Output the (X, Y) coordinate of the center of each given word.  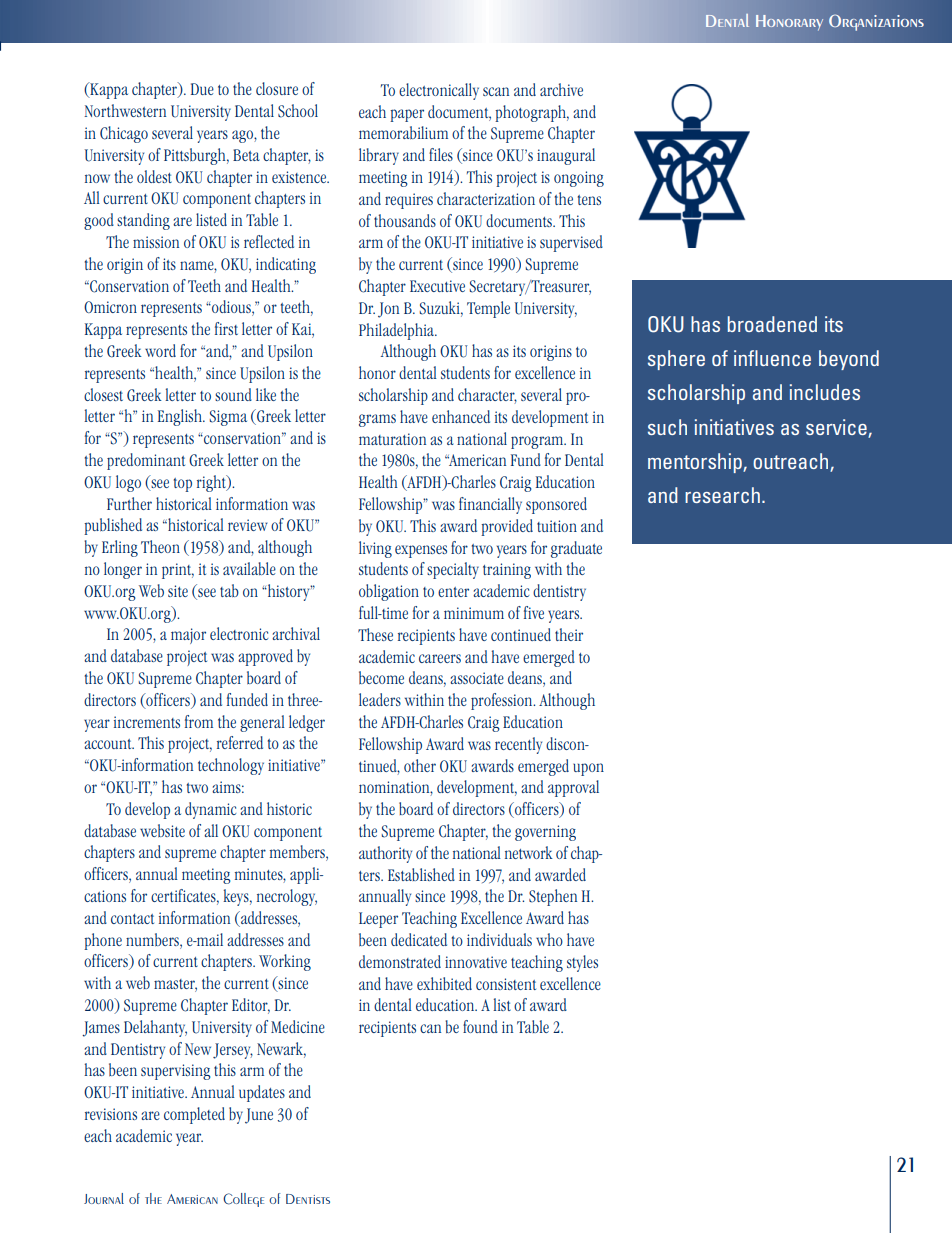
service (837, 428)
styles (582, 963)
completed (194, 1115)
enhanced (461, 416)
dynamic (210, 810)
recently (518, 745)
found (480, 1026)
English (181, 417)
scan (496, 91)
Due (202, 89)
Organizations (876, 22)
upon (588, 769)
